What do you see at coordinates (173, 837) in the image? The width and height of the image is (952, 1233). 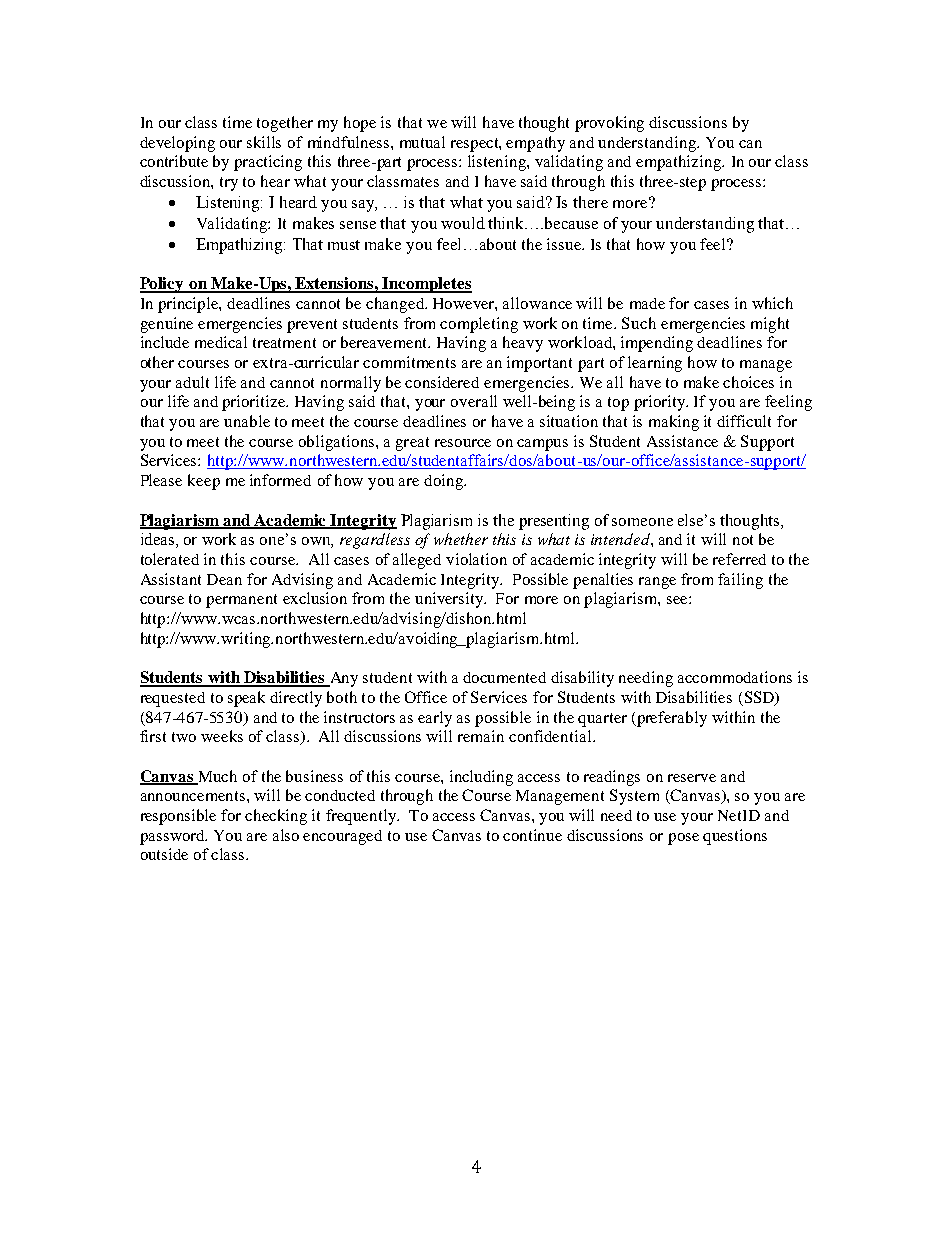 I see `password` at bounding box center [173, 837].
